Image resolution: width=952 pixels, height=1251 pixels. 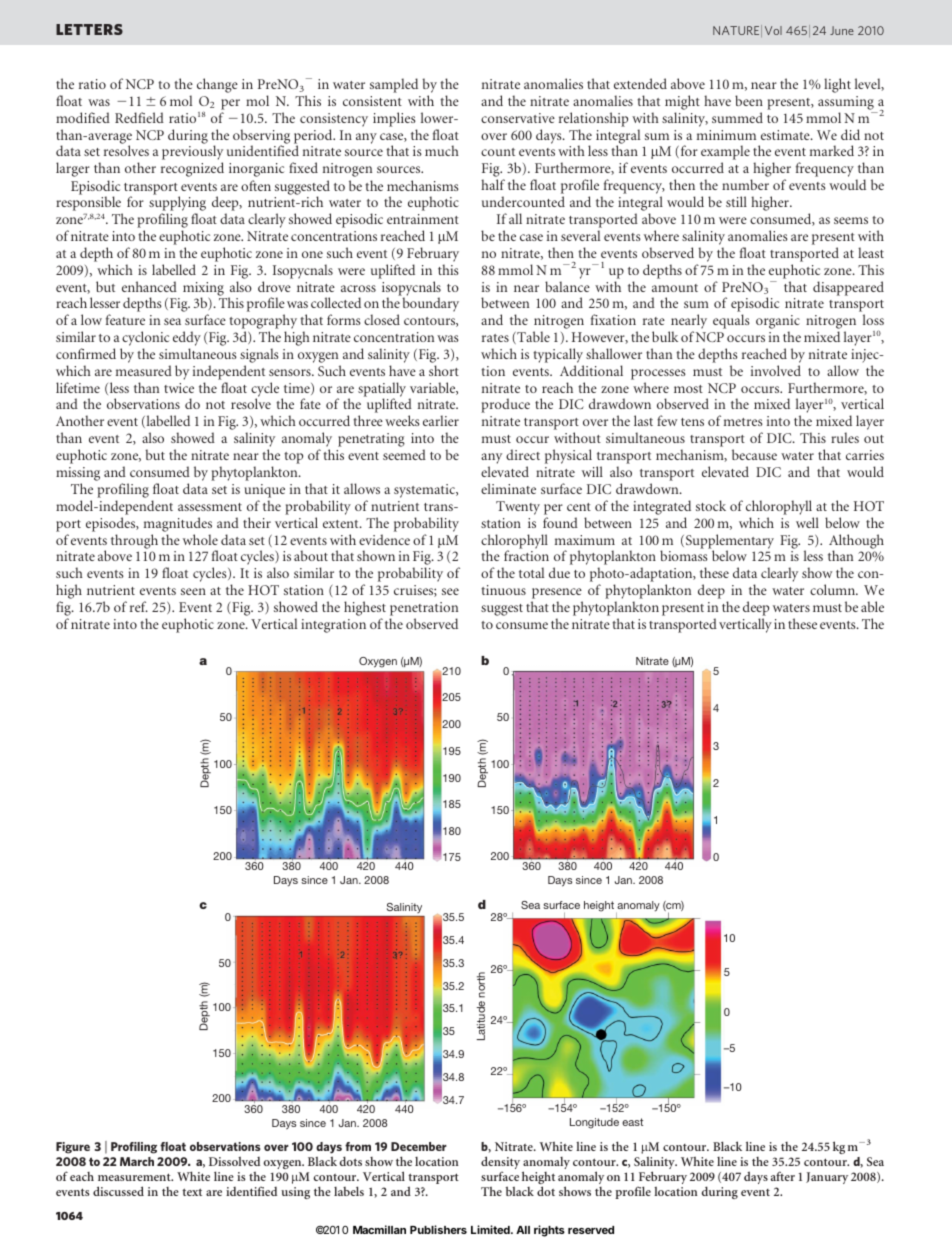 I want to click on ref, so click(x=139, y=606).
